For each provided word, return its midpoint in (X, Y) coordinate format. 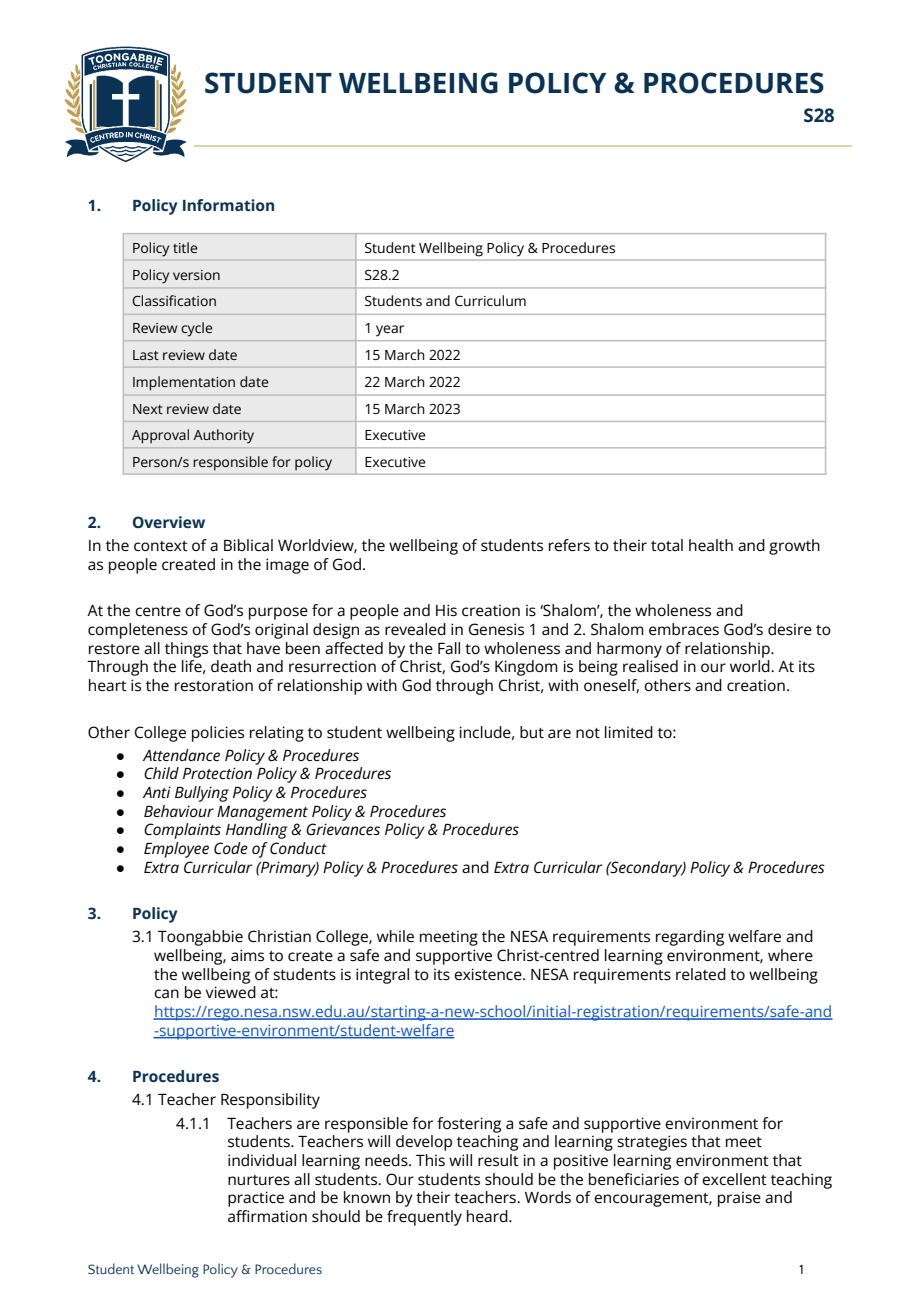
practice (256, 1199)
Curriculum (490, 300)
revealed (415, 629)
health (711, 545)
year (390, 331)
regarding (690, 938)
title (185, 247)
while (395, 936)
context (161, 546)
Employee (176, 850)
